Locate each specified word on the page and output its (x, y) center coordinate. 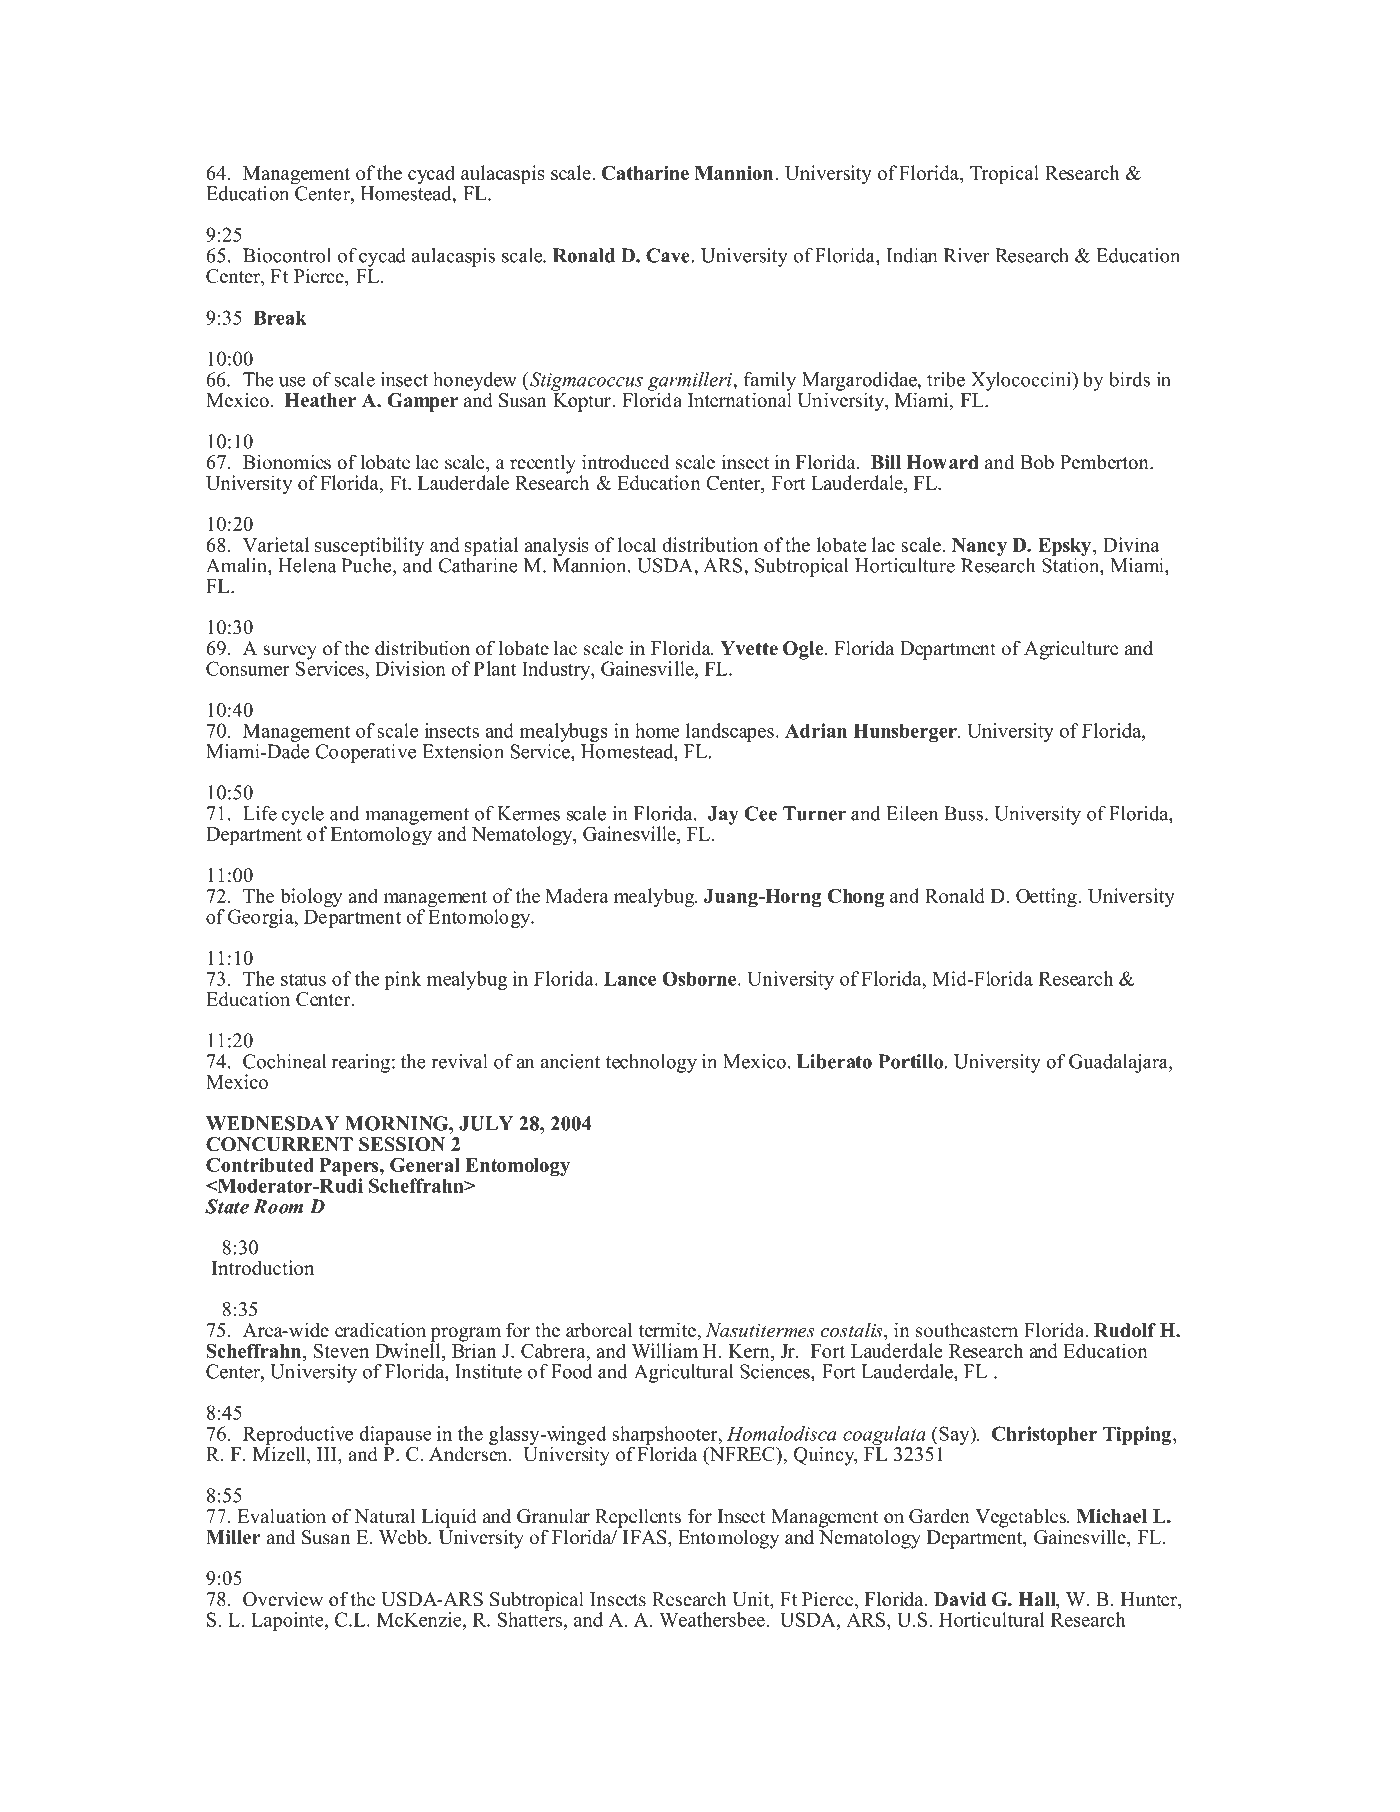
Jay (723, 815)
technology (651, 1063)
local (637, 544)
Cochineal (284, 1061)
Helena (307, 565)
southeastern (967, 1330)
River (967, 255)
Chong (856, 898)
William (665, 1350)
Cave (669, 255)
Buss (965, 813)
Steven (341, 1351)
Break (280, 318)
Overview (283, 1599)
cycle (304, 816)
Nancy (979, 548)
